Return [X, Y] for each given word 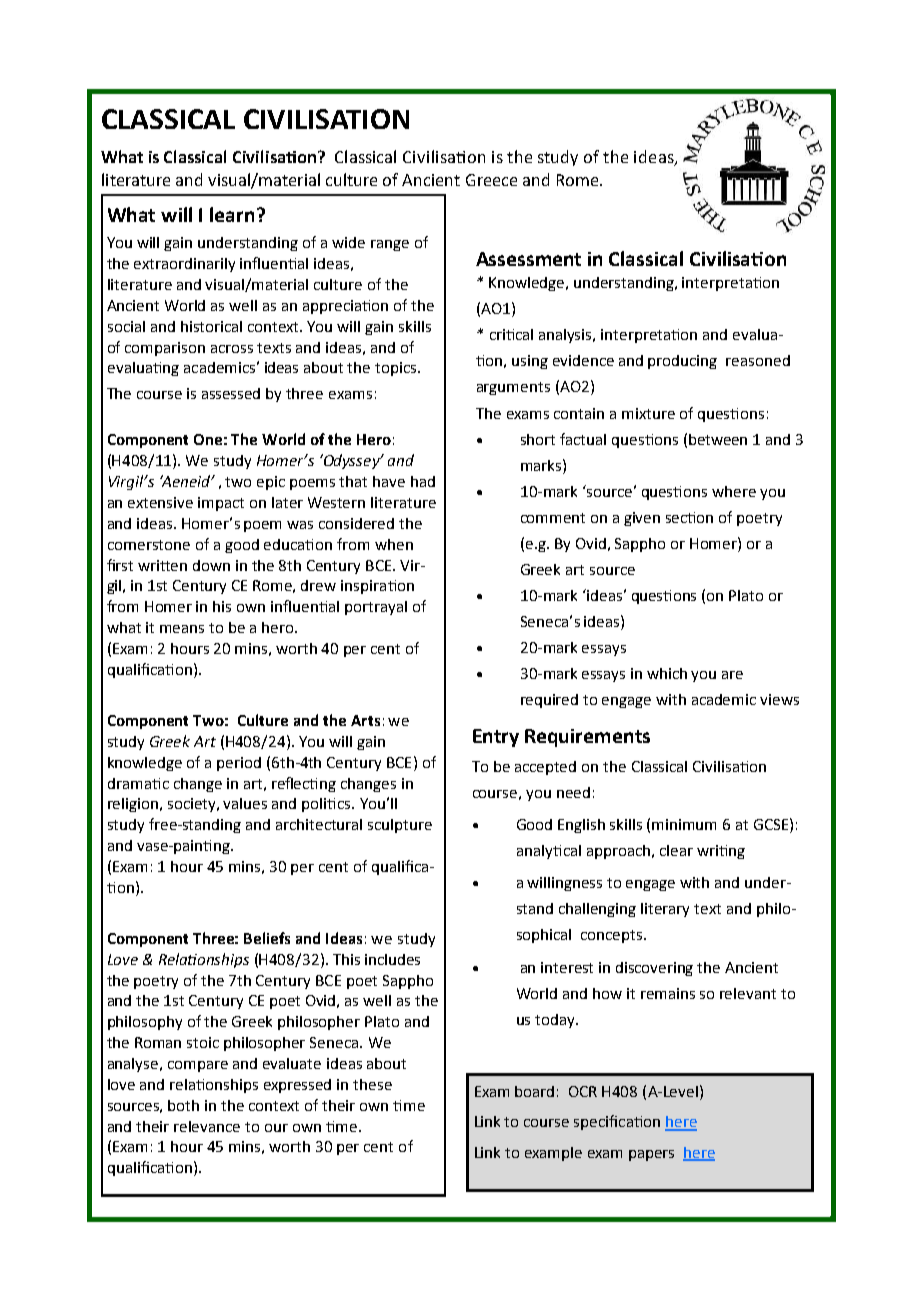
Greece [491, 180]
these [372, 1084]
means [182, 629]
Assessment [528, 259]
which [667, 673]
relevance [207, 1126]
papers [651, 1155]
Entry [496, 738]
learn [232, 214]
